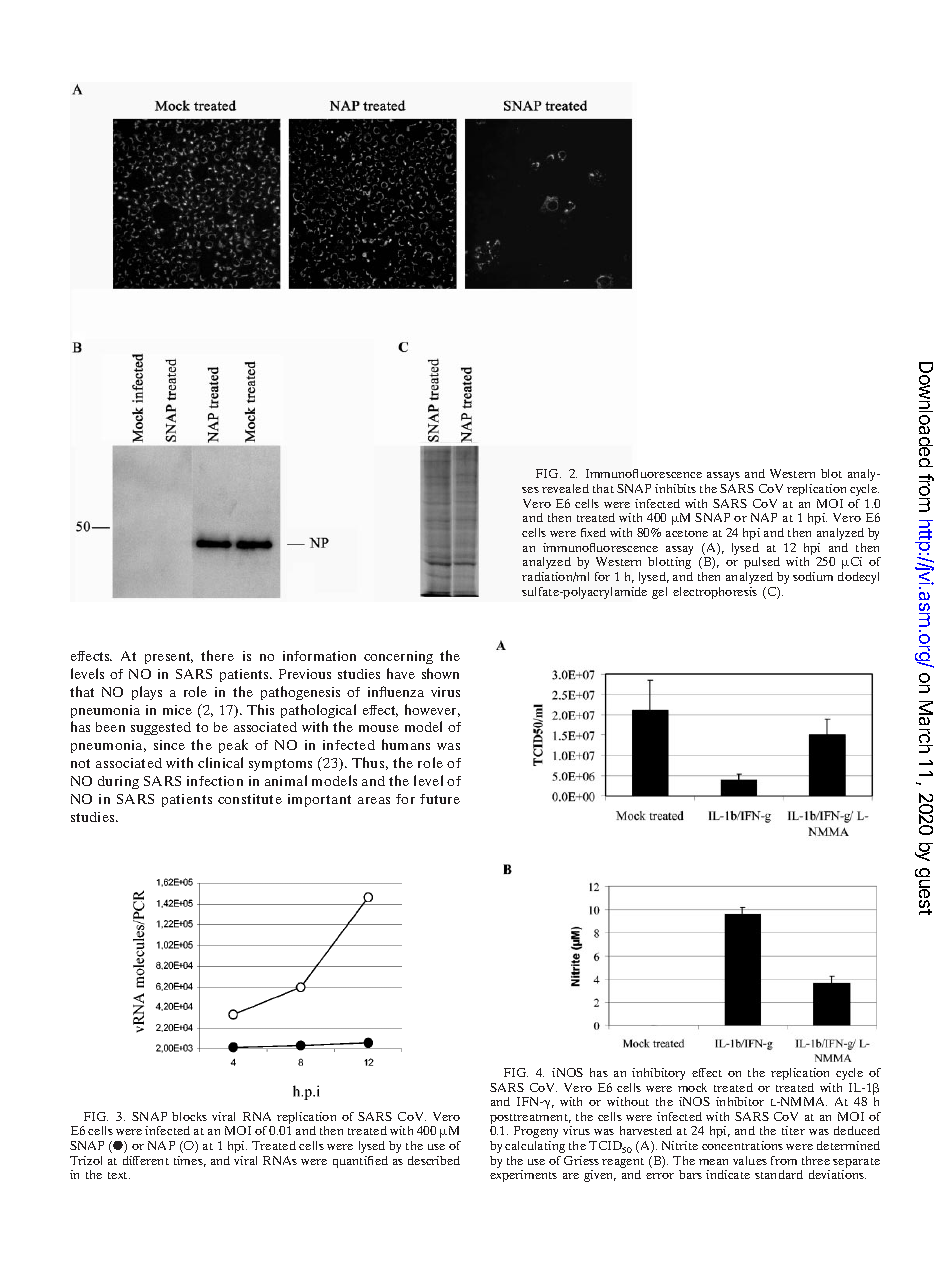 The width and height of the image is (952, 1275). What do you see at coordinates (217, 655) in the image?
I see `there` at bounding box center [217, 655].
